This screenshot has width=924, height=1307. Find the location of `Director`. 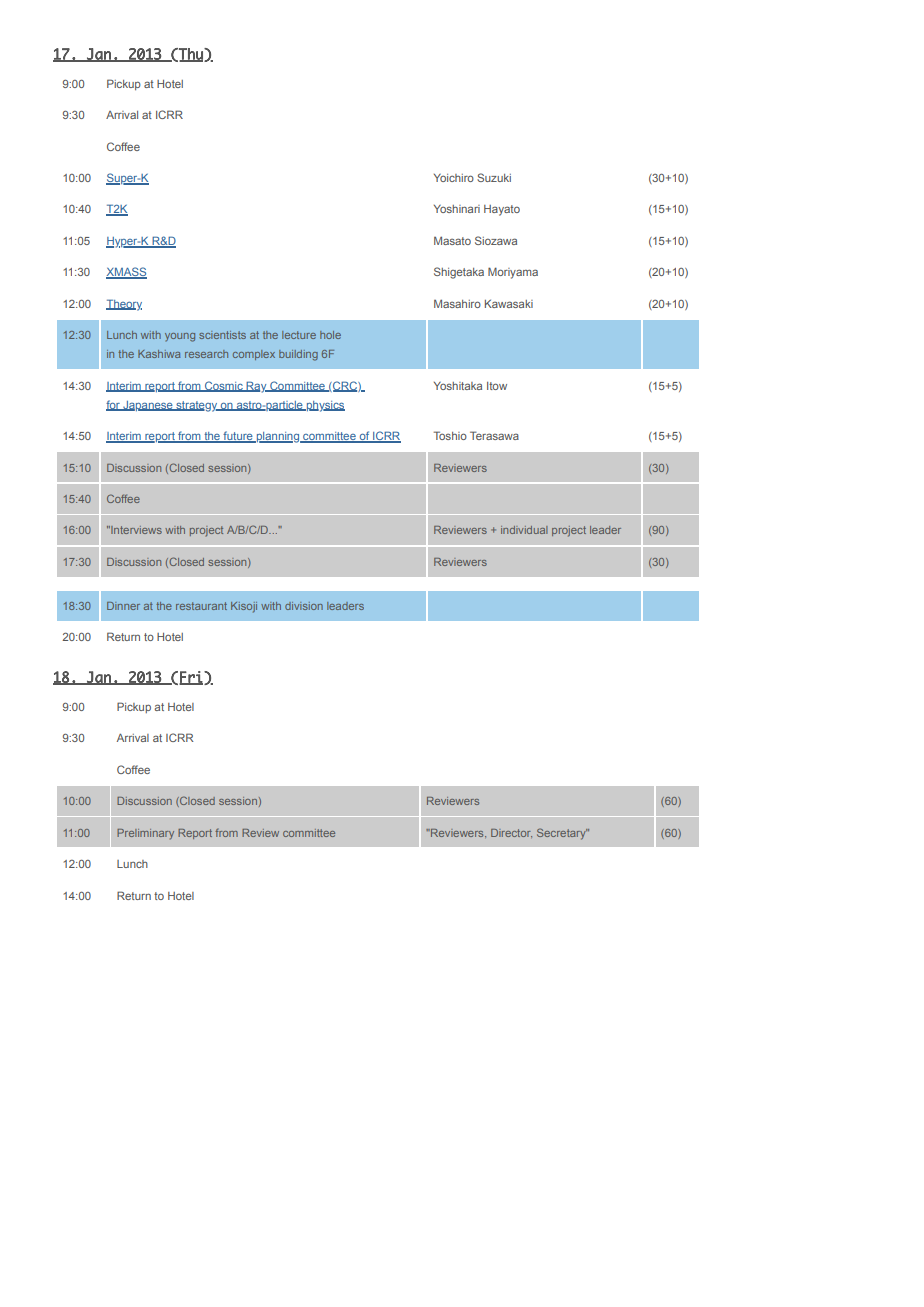

Director is located at coordinates (511, 833).
